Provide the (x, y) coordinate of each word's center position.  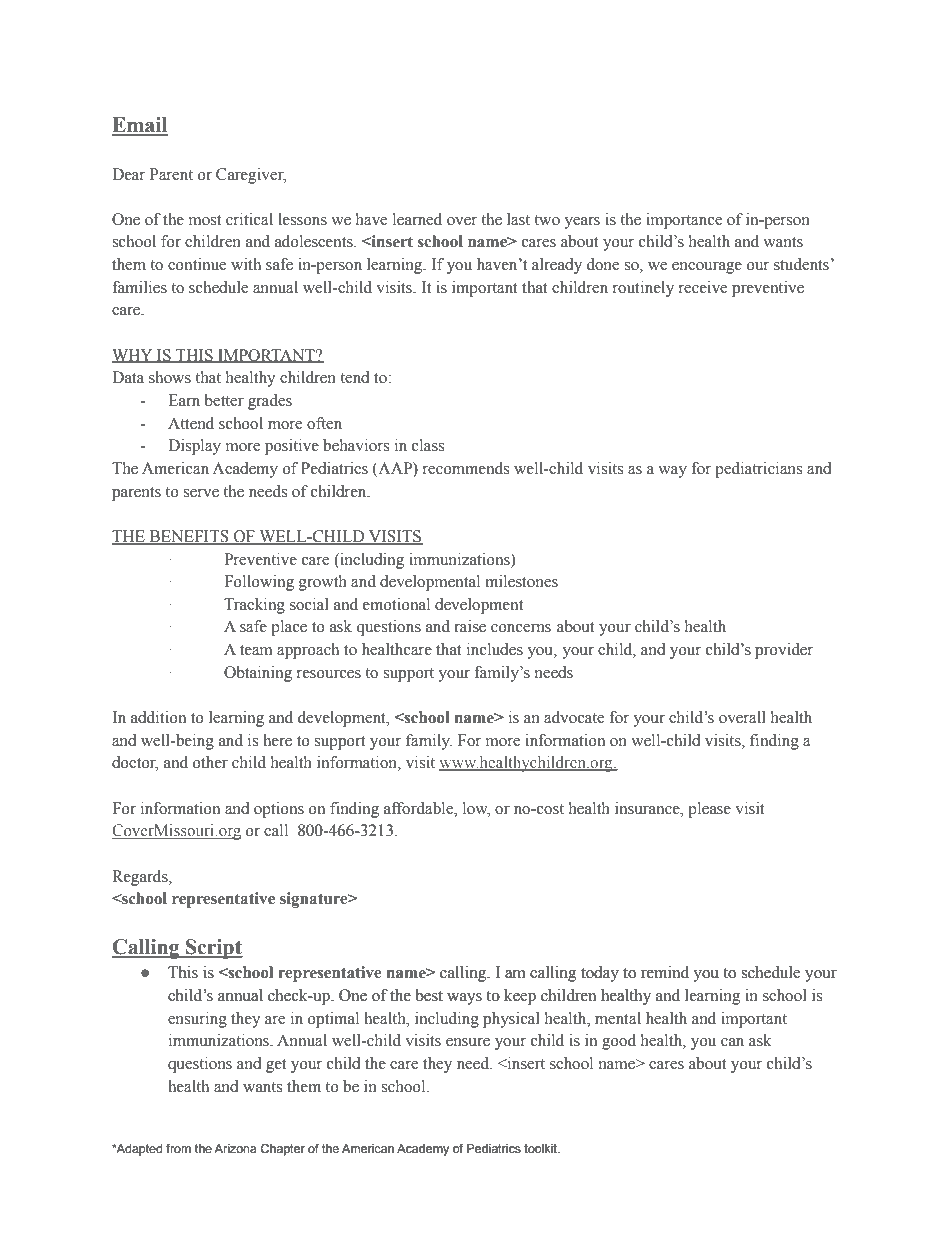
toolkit (541, 1148)
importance (684, 221)
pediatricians (758, 470)
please (709, 810)
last (518, 219)
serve (201, 493)
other (210, 762)
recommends (466, 468)
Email (140, 126)
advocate (574, 717)
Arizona (235, 1148)
